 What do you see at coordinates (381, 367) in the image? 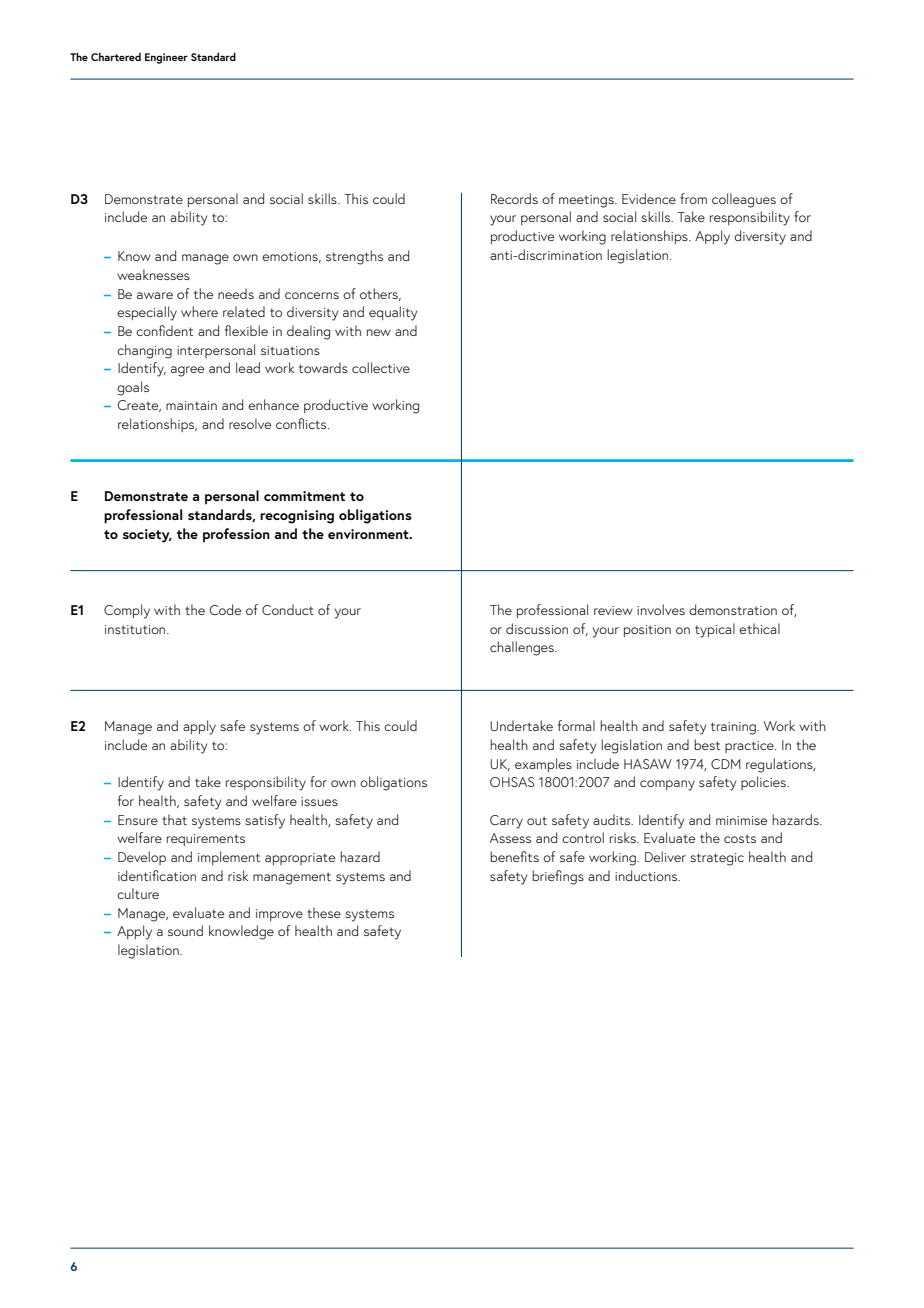
I see `collective` at bounding box center [381, 367].
